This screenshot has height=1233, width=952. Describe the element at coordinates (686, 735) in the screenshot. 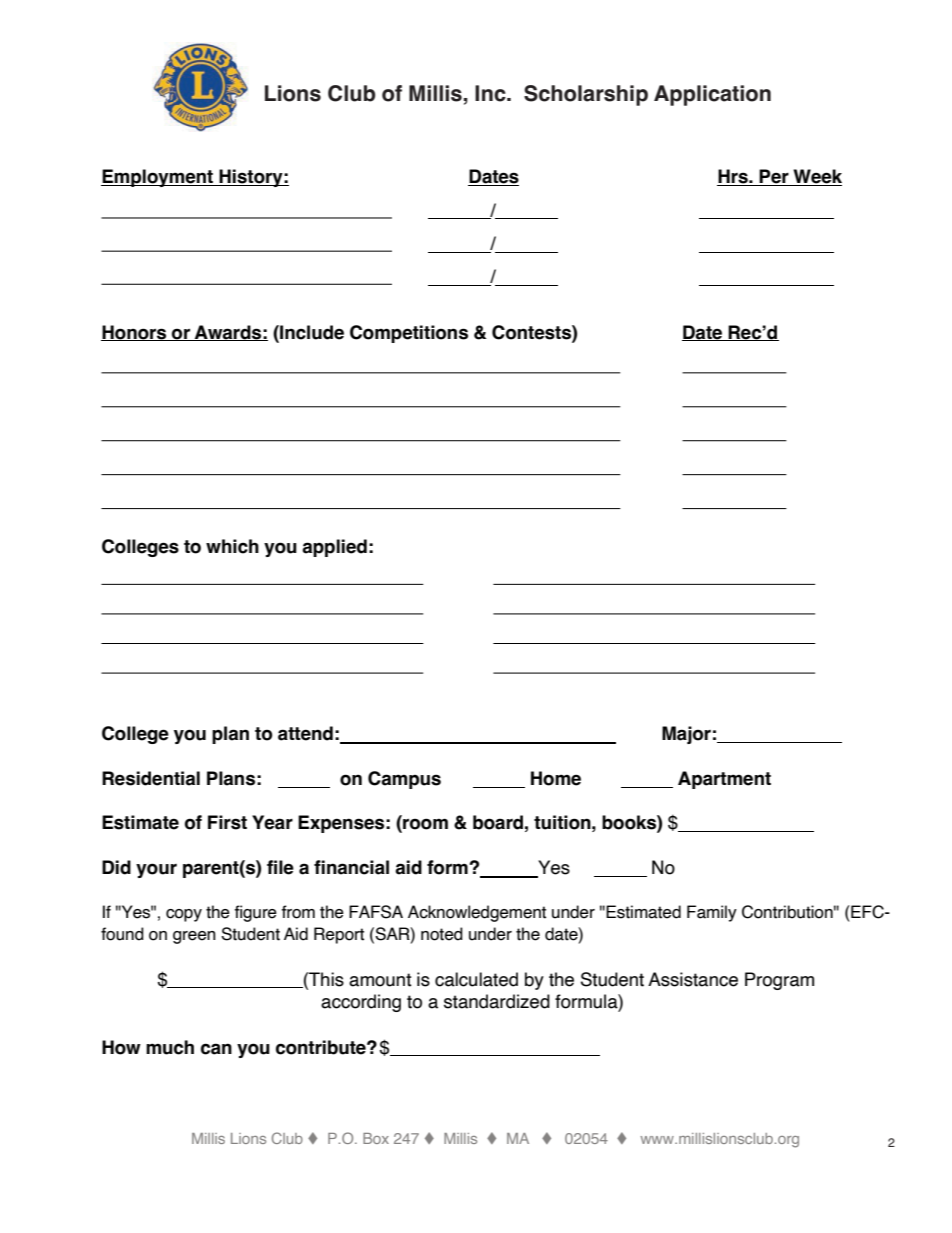

I see `Major` at that location.
